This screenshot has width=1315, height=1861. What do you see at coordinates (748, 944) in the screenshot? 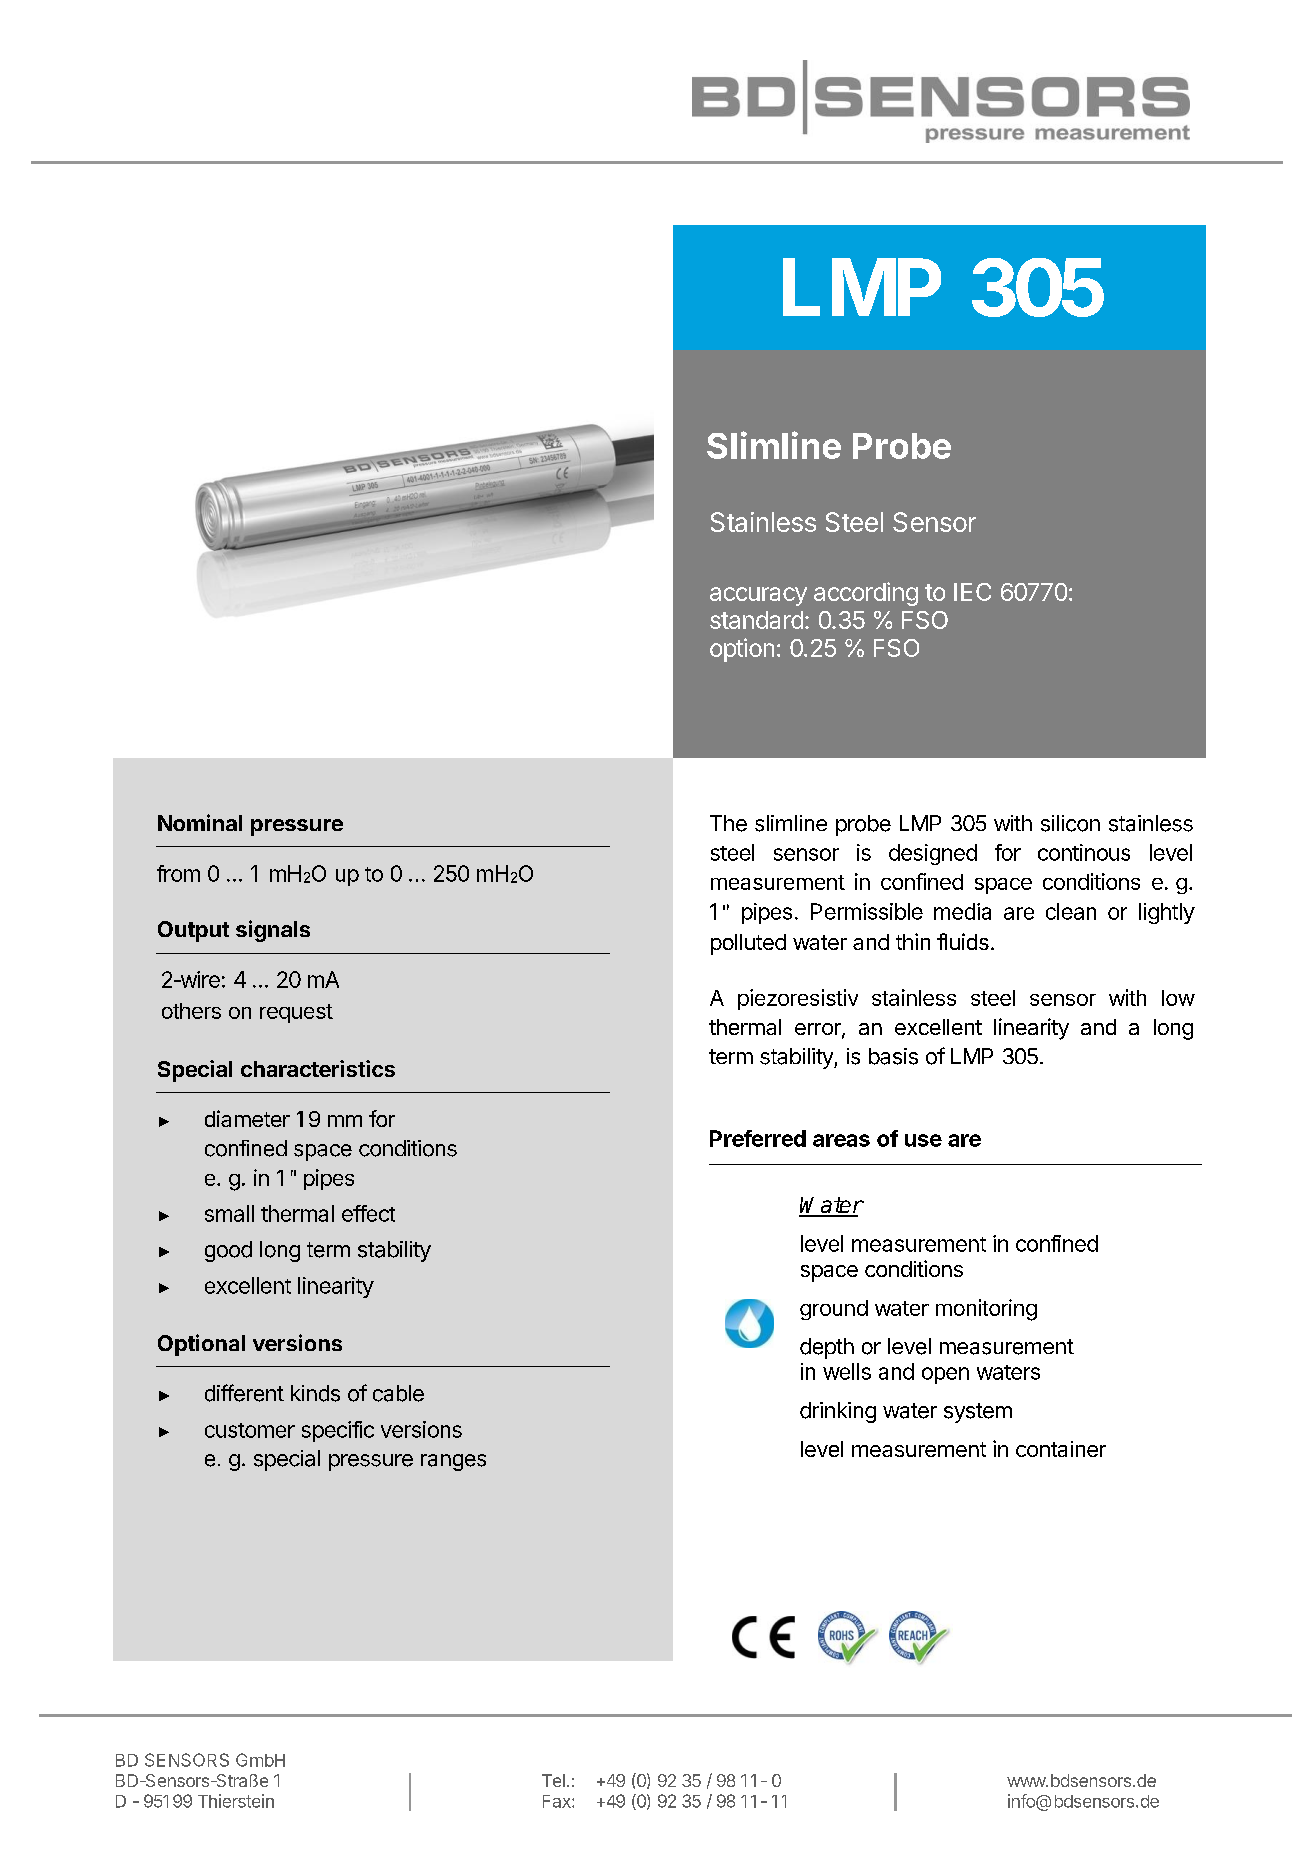
I see `polluted` at bounding box center [748, 944].
